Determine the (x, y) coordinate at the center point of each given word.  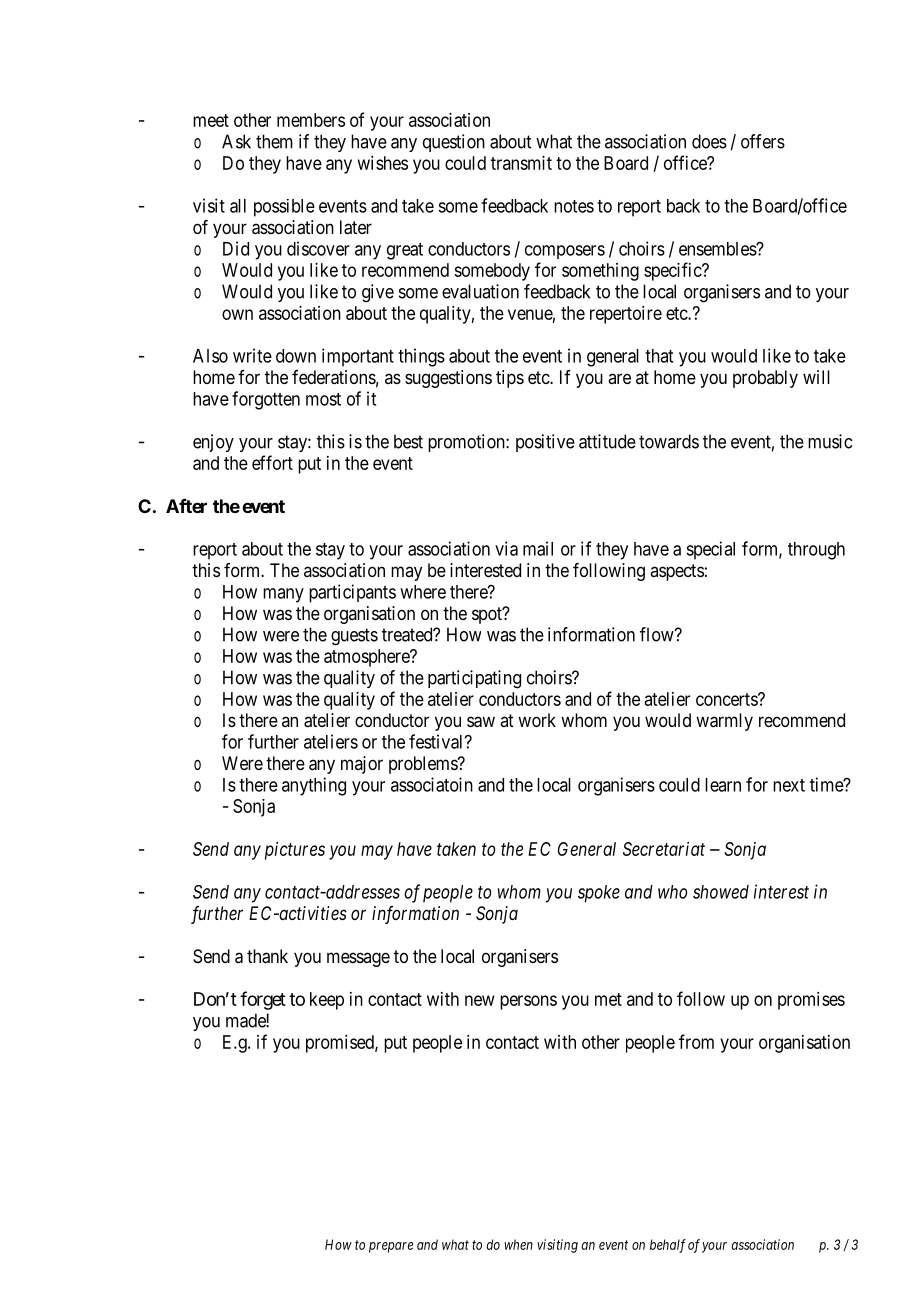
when (518, 1244)
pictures (295, 851)
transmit (521, 163)
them (274, 141)
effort (272, 462)
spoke (599, 894)
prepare (391, 1247)
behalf (668, 1246)
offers (763, 141)
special (710, 550)
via (506, 548)
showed (721, 892)
